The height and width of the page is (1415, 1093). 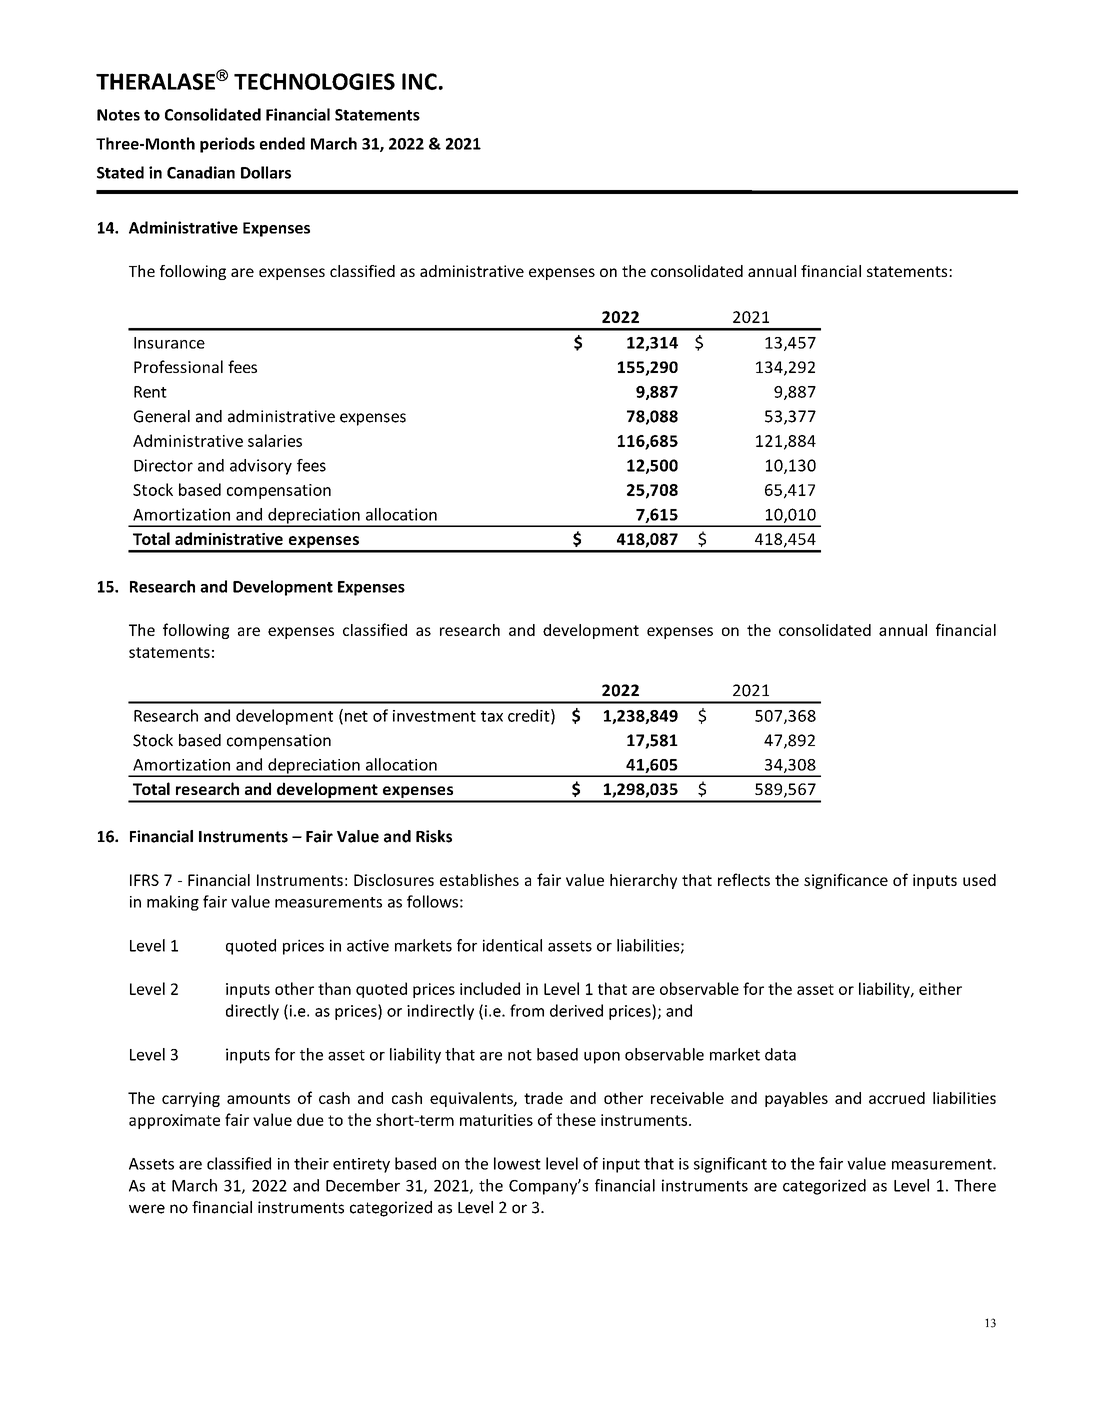 What do you see at coordinates (979, 880) in the page?
I see `used` at bounding box center [979, 880].
